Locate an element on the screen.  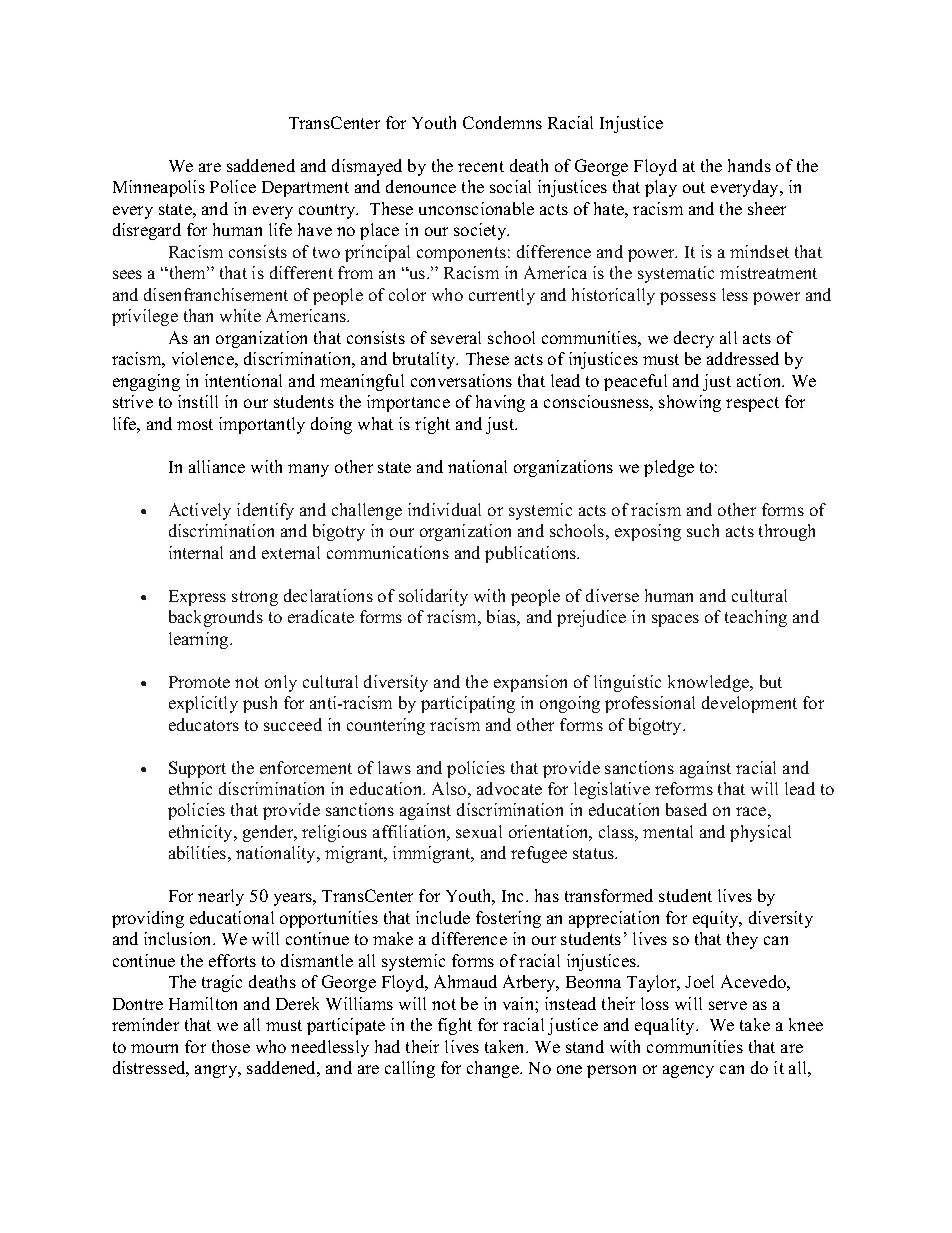
Express is located at coordinates (197, 598).
